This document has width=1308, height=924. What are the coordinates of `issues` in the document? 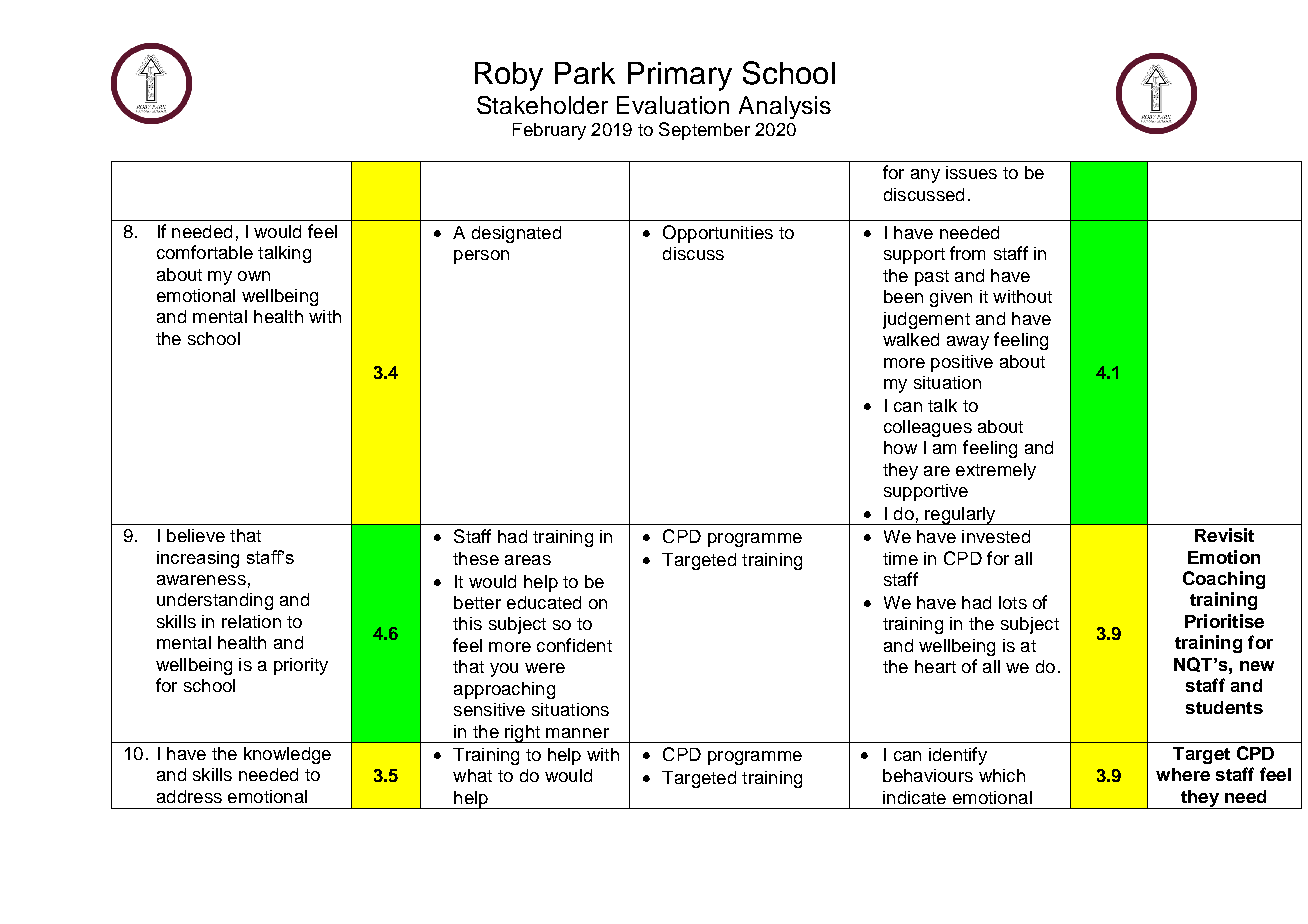 It's located at (971, 172).
